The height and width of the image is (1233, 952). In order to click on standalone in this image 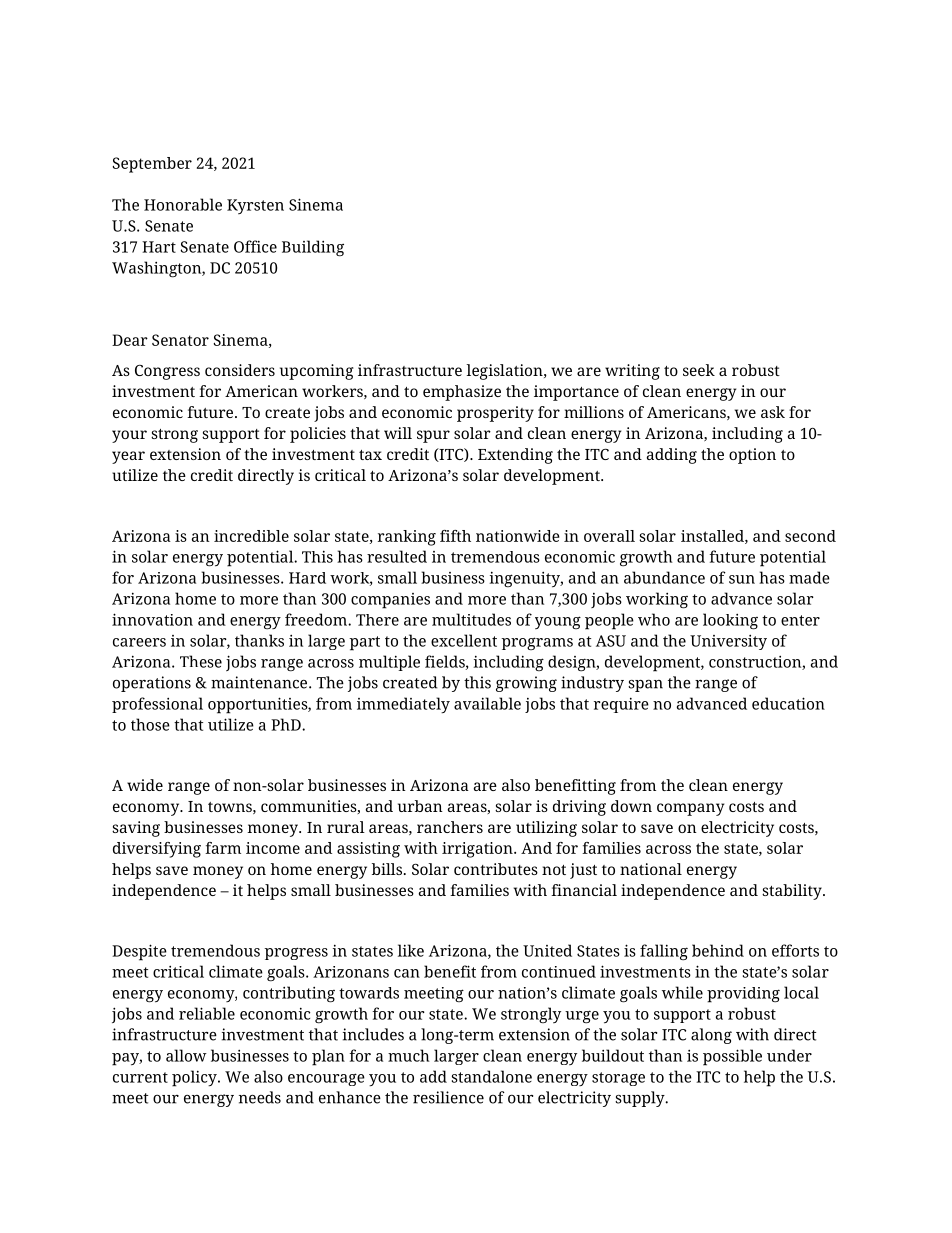, I will do `click(492, 1076)`.
